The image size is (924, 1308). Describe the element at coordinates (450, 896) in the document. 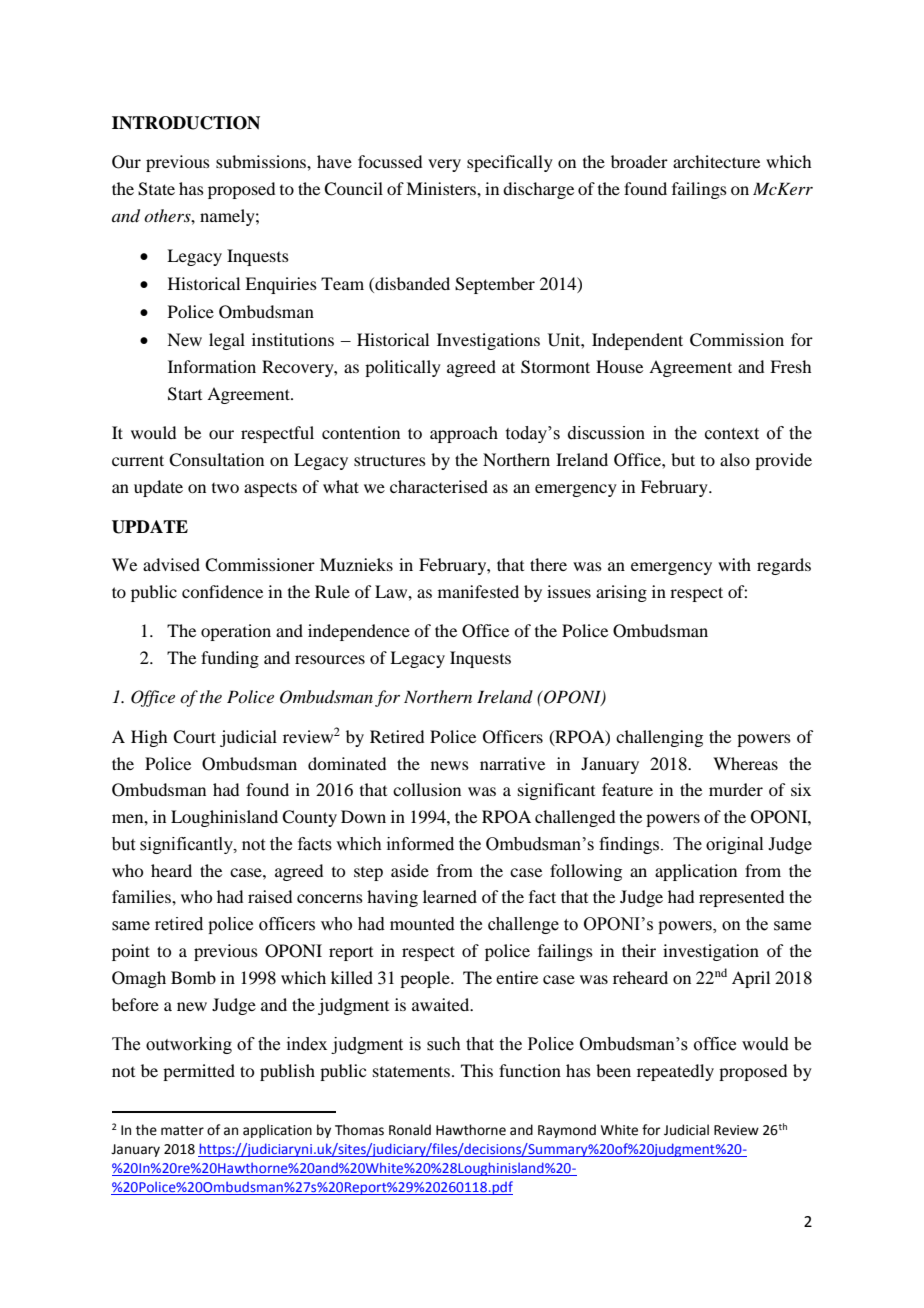

I see `learned` at that location.
